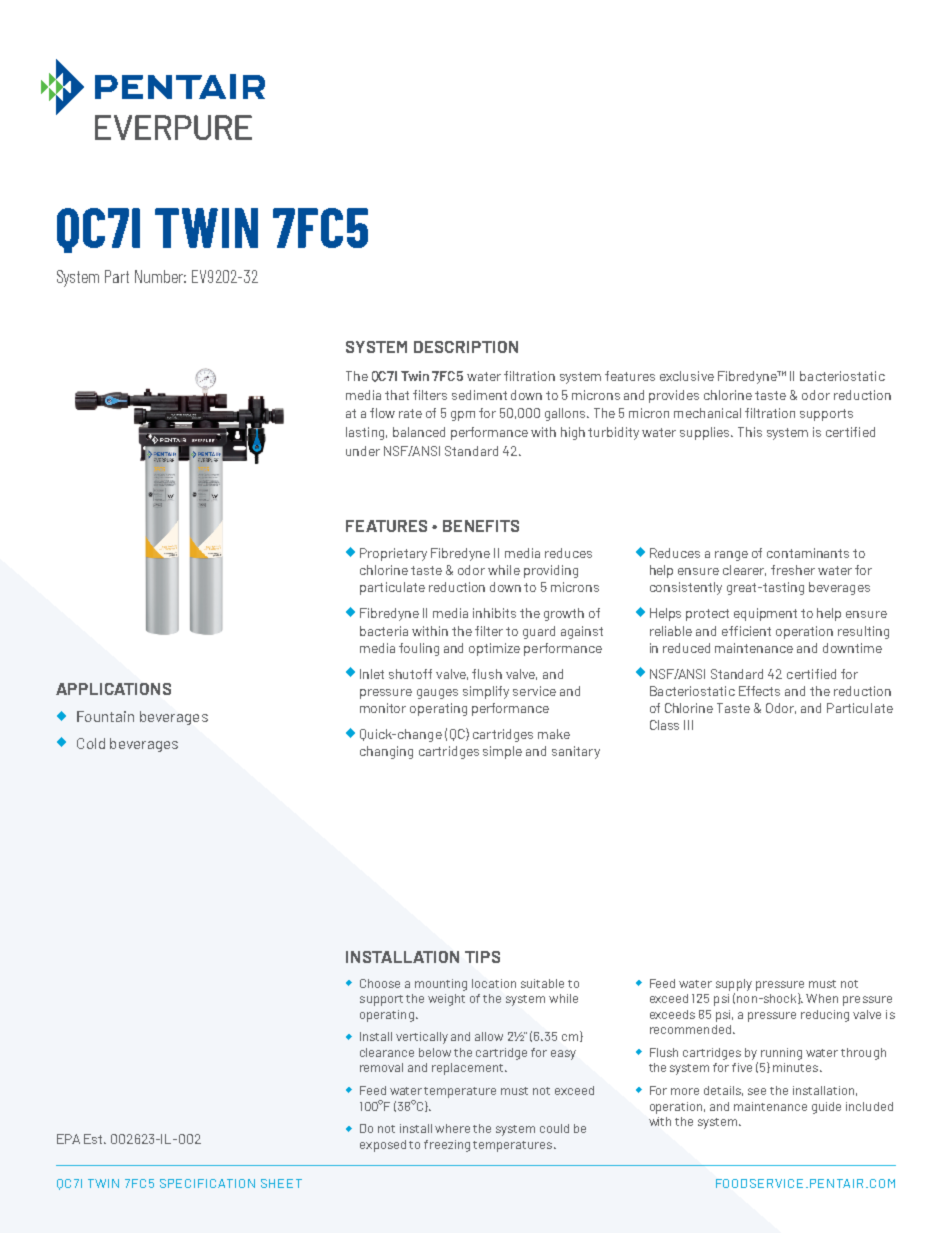 This image has width=952, height=1233. Describe the element at coordinates (482, 957) in the image. I see `TIPS` at that location.
